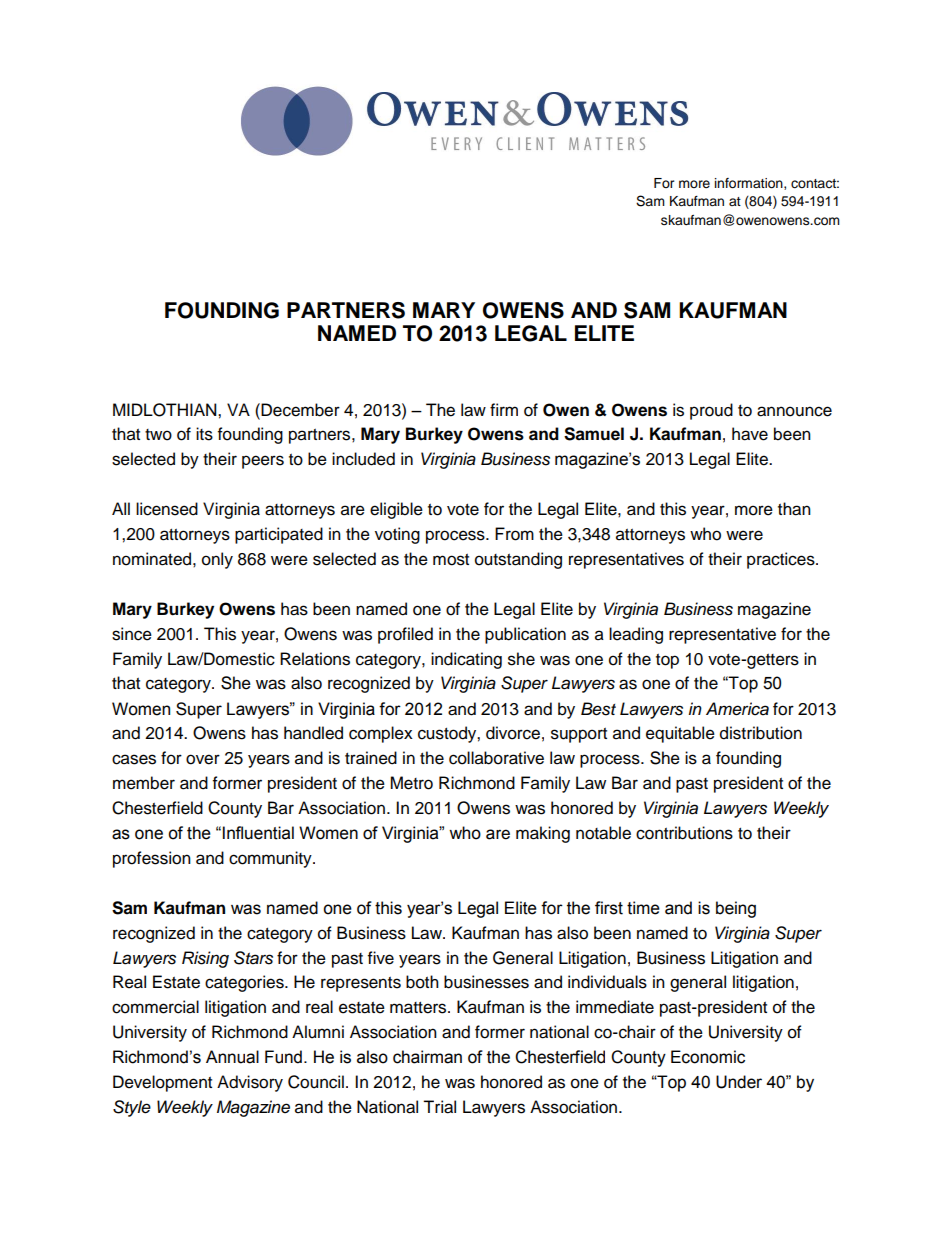 The image size is (952, 1233). Describe the element at coordinates (711, 411) in the page. I see `proud` at that location.
